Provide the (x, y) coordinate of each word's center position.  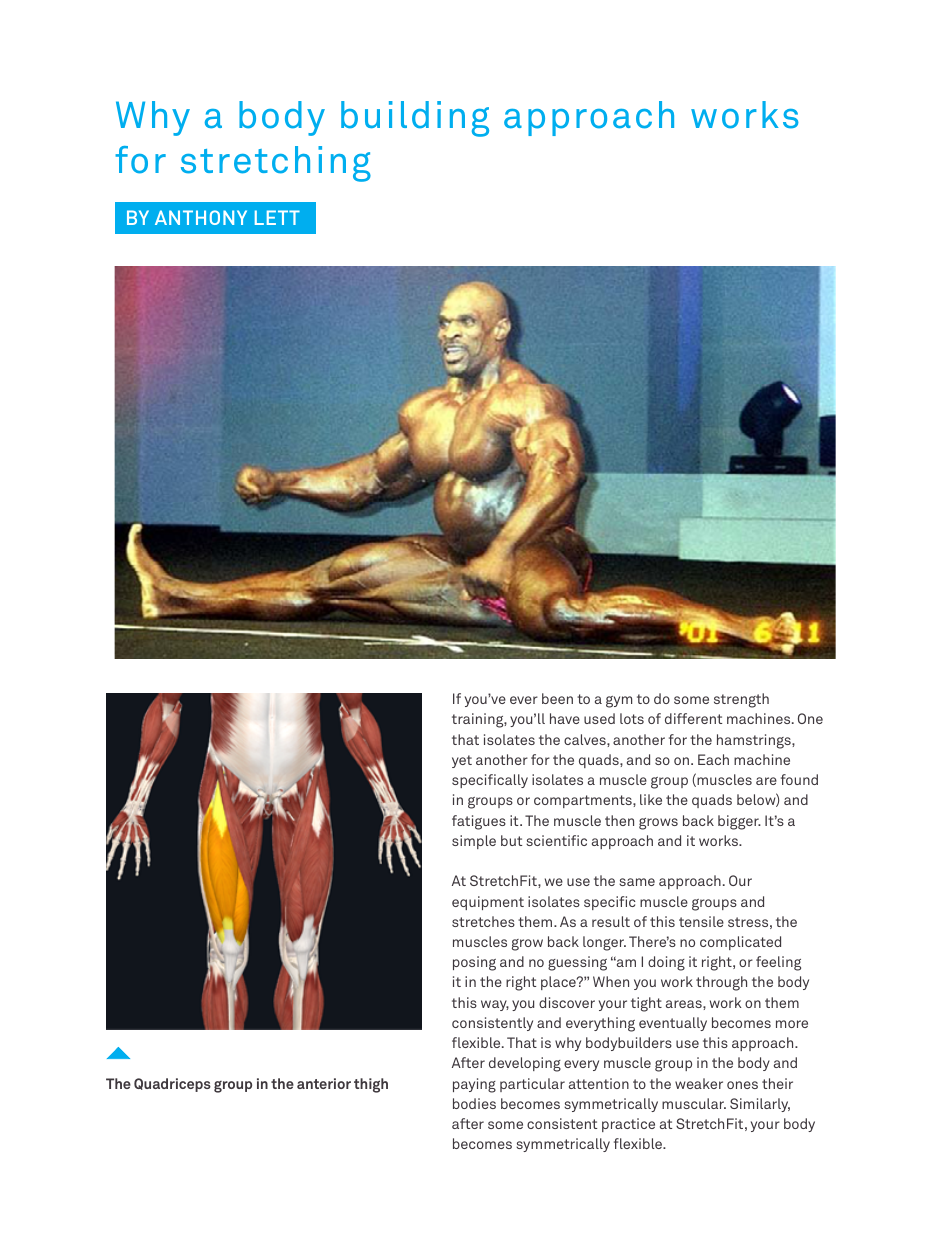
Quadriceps (172, 1085)
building (415, 119)
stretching (276, 164)
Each (713, 759)
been (557, 698)
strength (741, 700)
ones (742, 1085)
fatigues (479, 822)
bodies (474, 1103)
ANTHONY (201, 217)
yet (462, 761)
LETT (277, 217)
